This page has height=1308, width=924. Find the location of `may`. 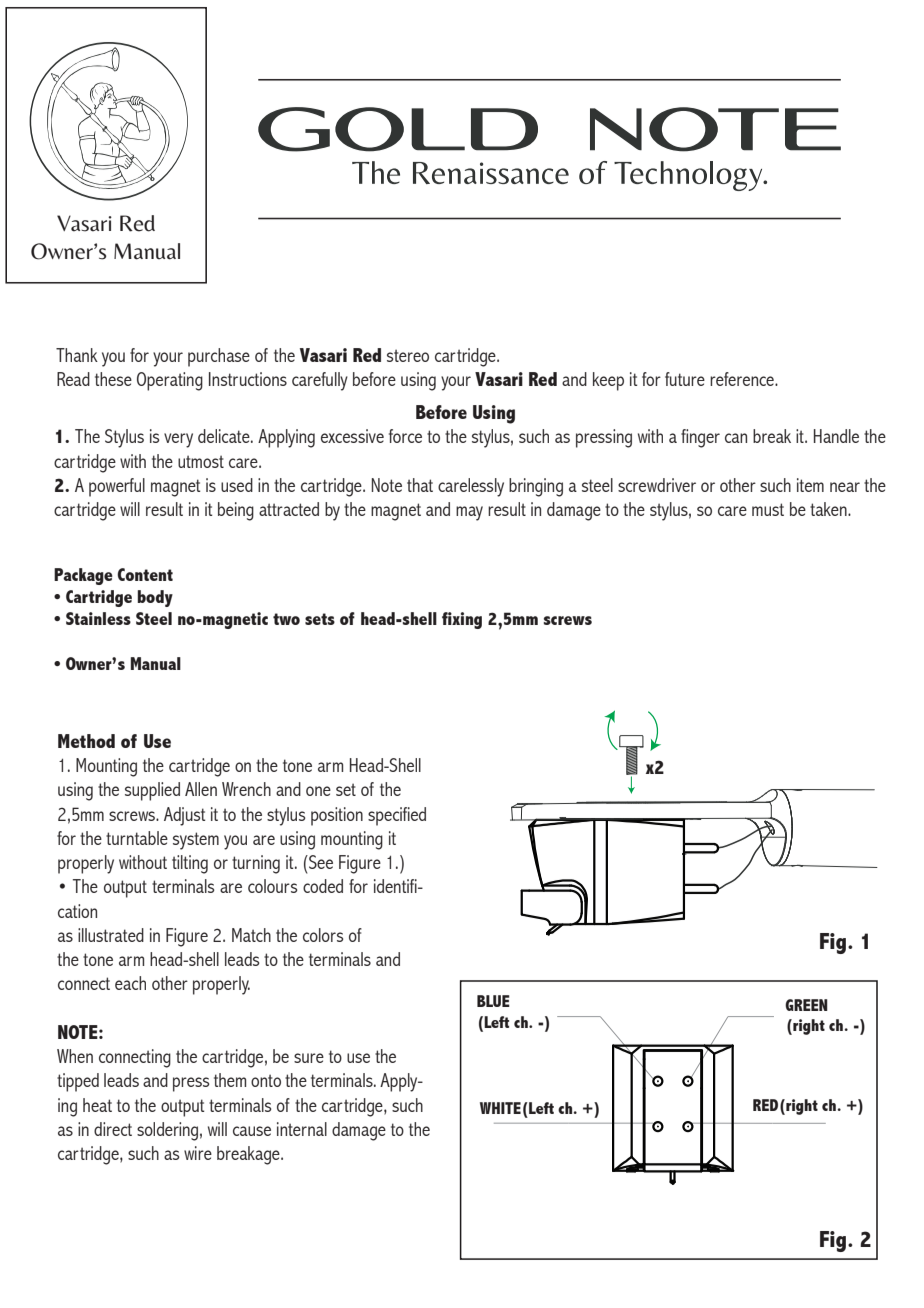

may is located at coordinates (469, 513).
